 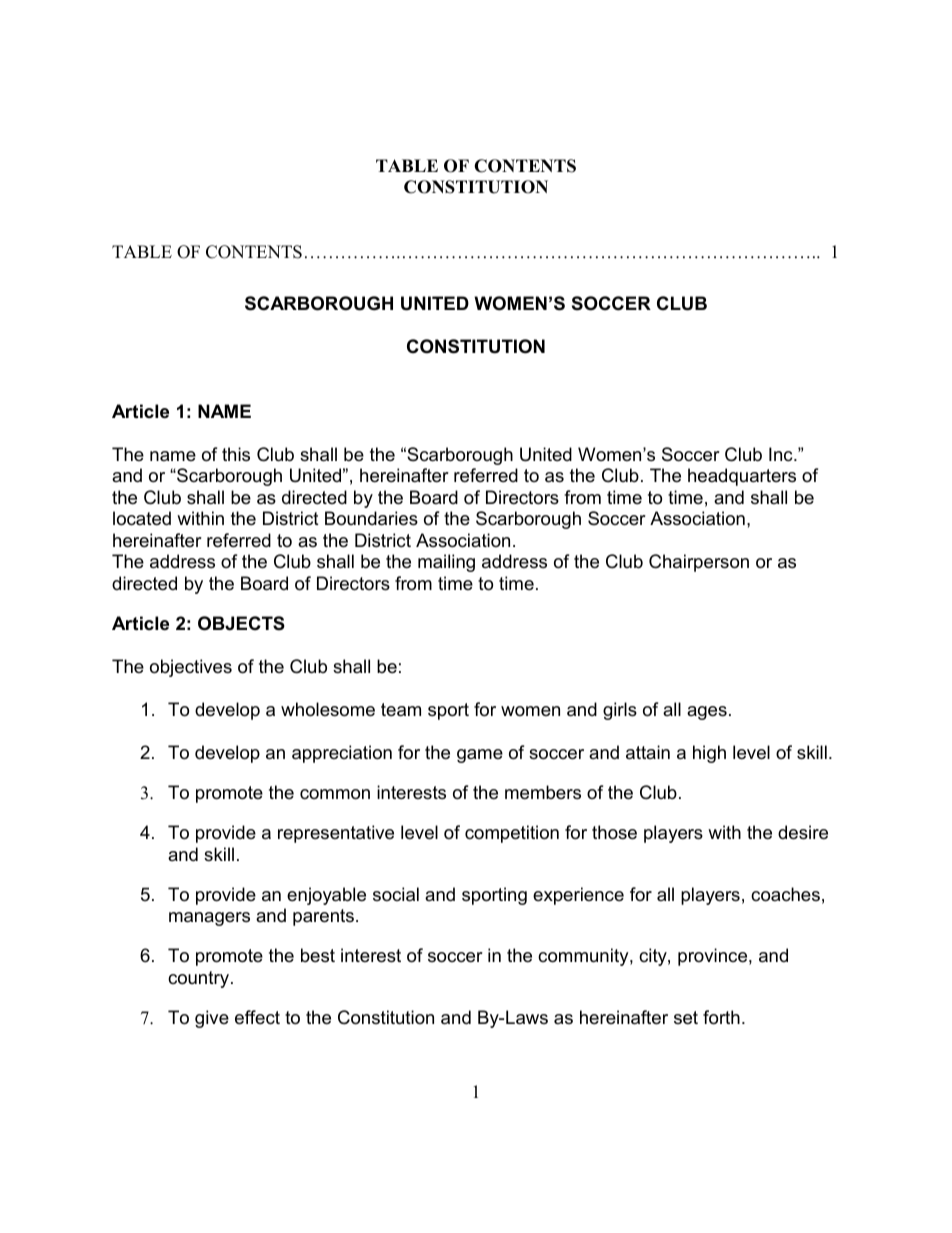 I want to click on game, so click(x=480, y=756).
